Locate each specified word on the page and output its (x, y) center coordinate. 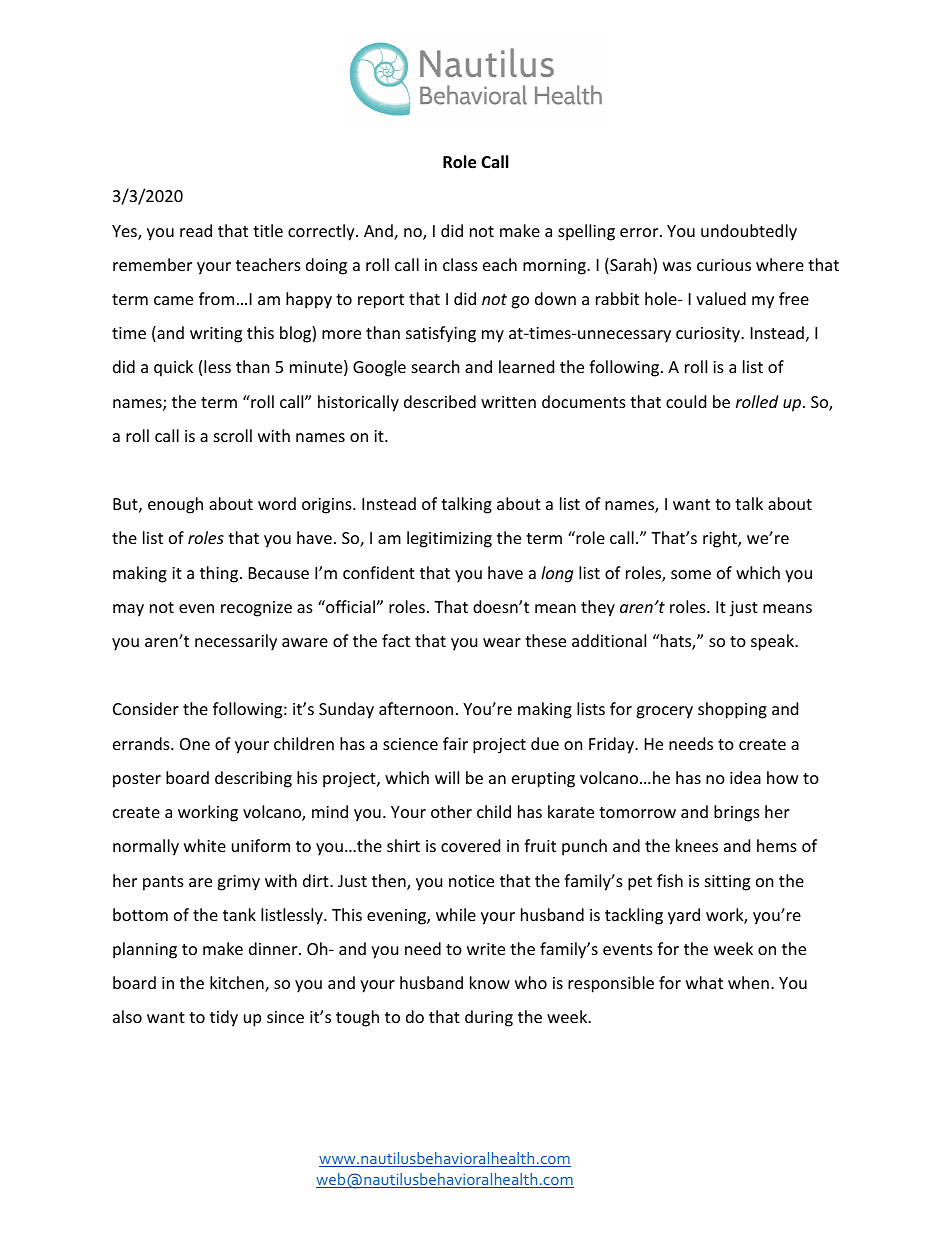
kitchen (238, 984)
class (460, 264)
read (196, 230)
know (490, 982)
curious (724, 265)
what (704, 982)
